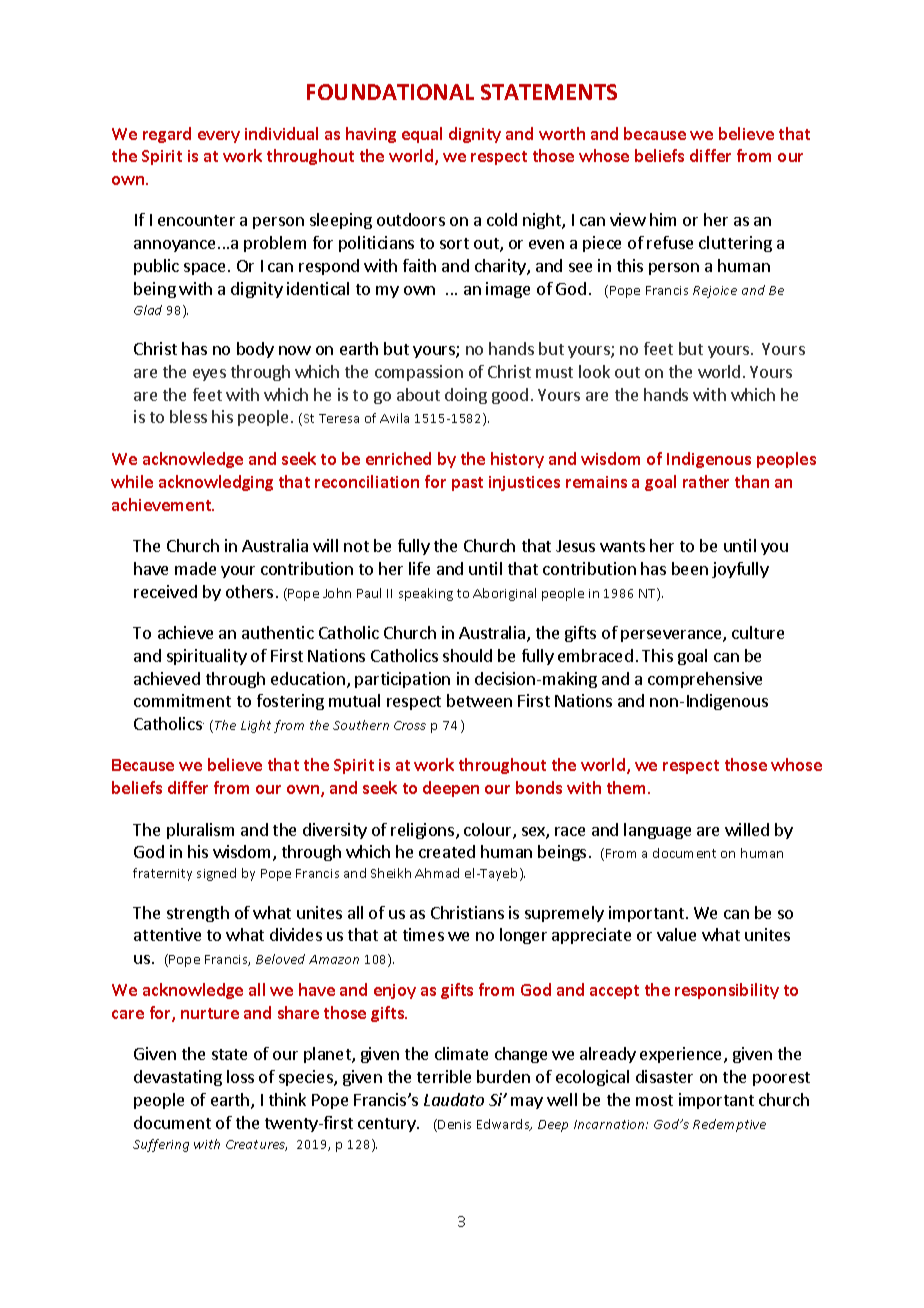 The image size is (924, 1308). Describe the element at coordinates (706, 481) in the screenshot. I see `rather` at that location.
